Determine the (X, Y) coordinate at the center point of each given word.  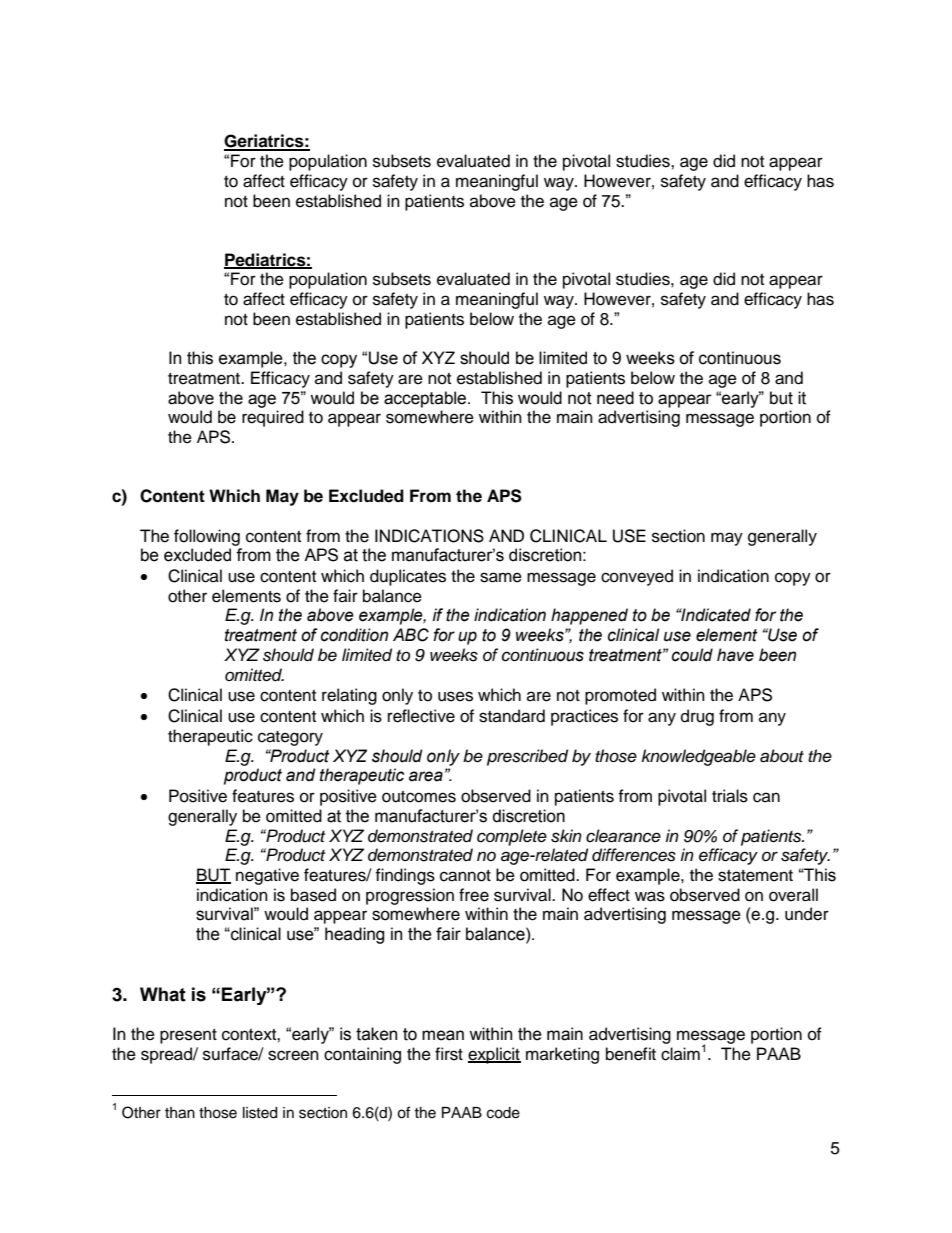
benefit (631, 1054)
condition (354, 635)
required (273, 418)
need (615, 398)
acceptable (426, 399)
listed (260, 1113)
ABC (411, 635)
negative (267, 876)
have (735, 655)
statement (755, 876)
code (503, 1113)
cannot (465, 876)
